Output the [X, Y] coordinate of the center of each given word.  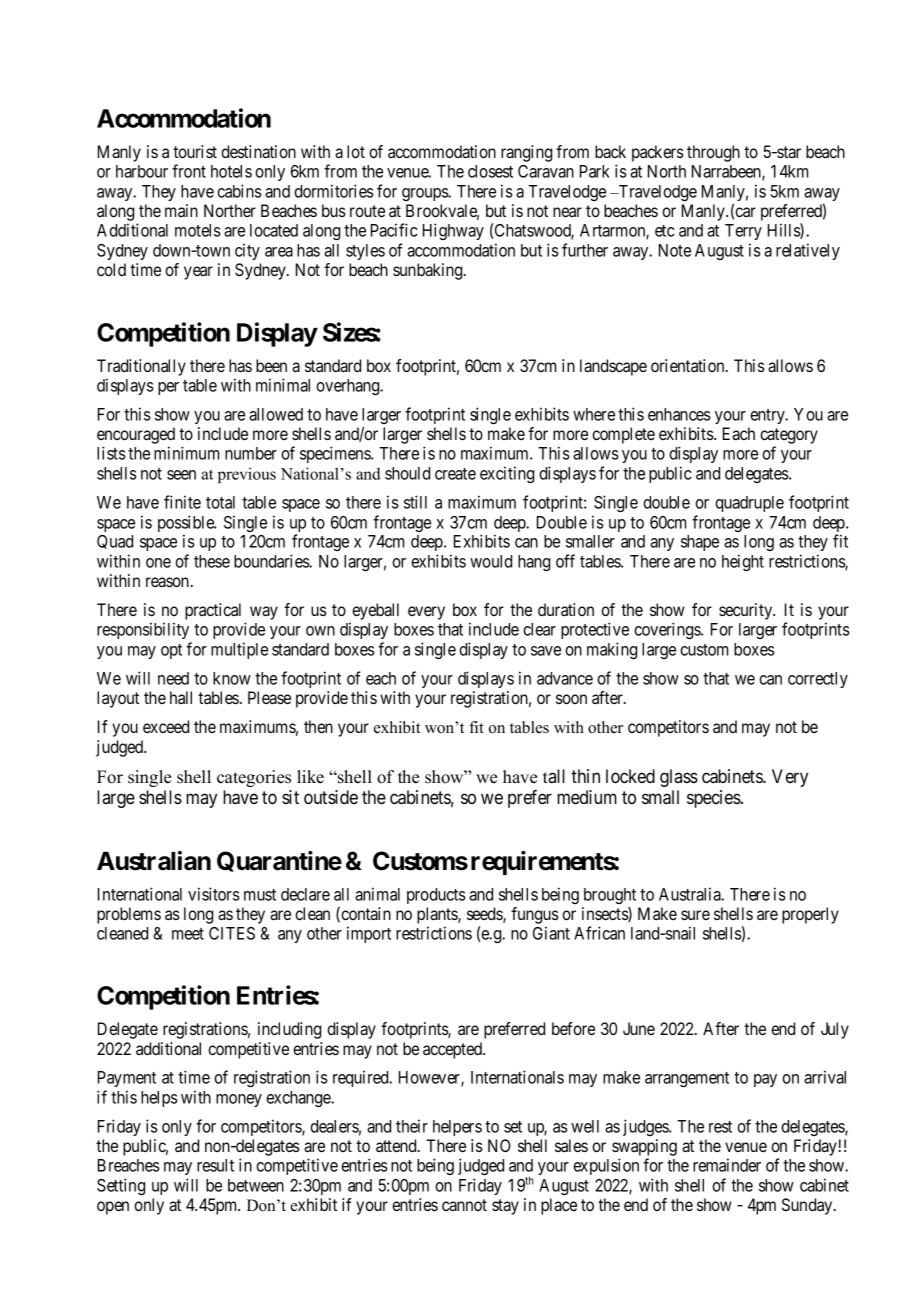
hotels [231, 171]
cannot [464, 1205]
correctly [818, 680]
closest [490, 171]
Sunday [808, 1206]
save [546, 651]
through [713, 153]
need [173, 678]
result [215, 1165]
